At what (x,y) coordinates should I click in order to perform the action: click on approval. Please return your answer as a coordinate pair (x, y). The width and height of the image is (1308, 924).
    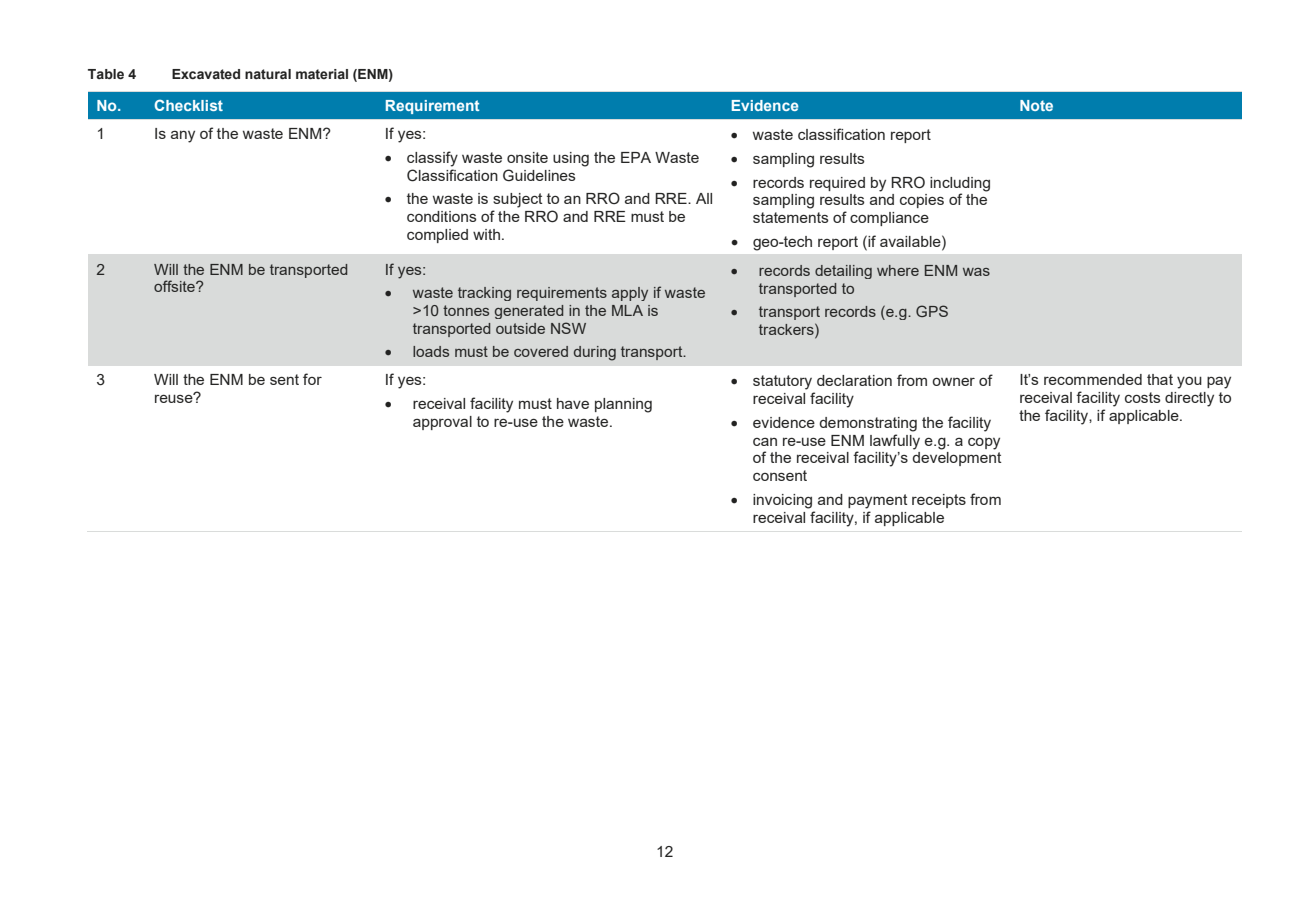
    Looking at the image, I should click on (442, 423).
